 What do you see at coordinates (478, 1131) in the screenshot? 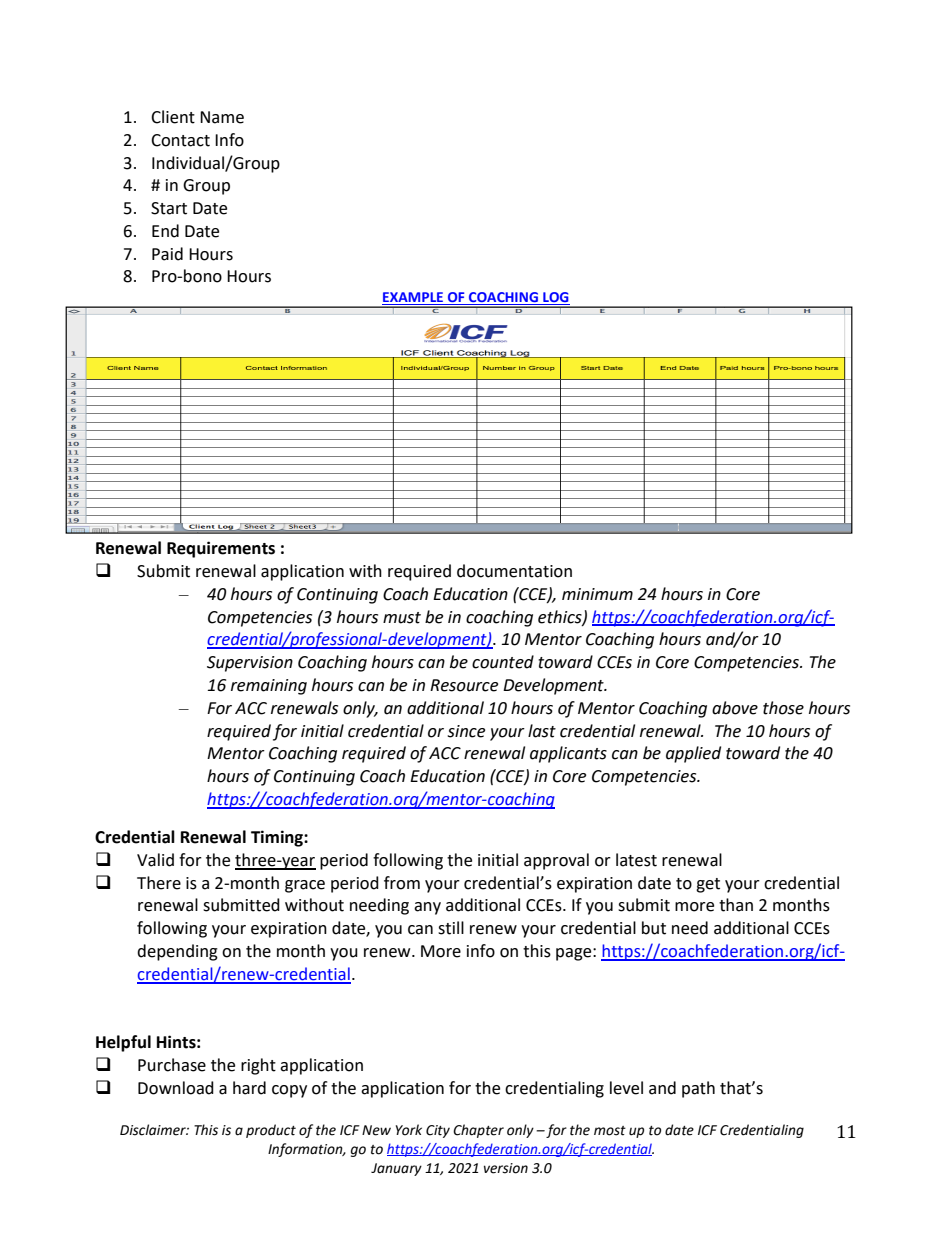
I see `Chapter` at bounding box center [478, 1131].
